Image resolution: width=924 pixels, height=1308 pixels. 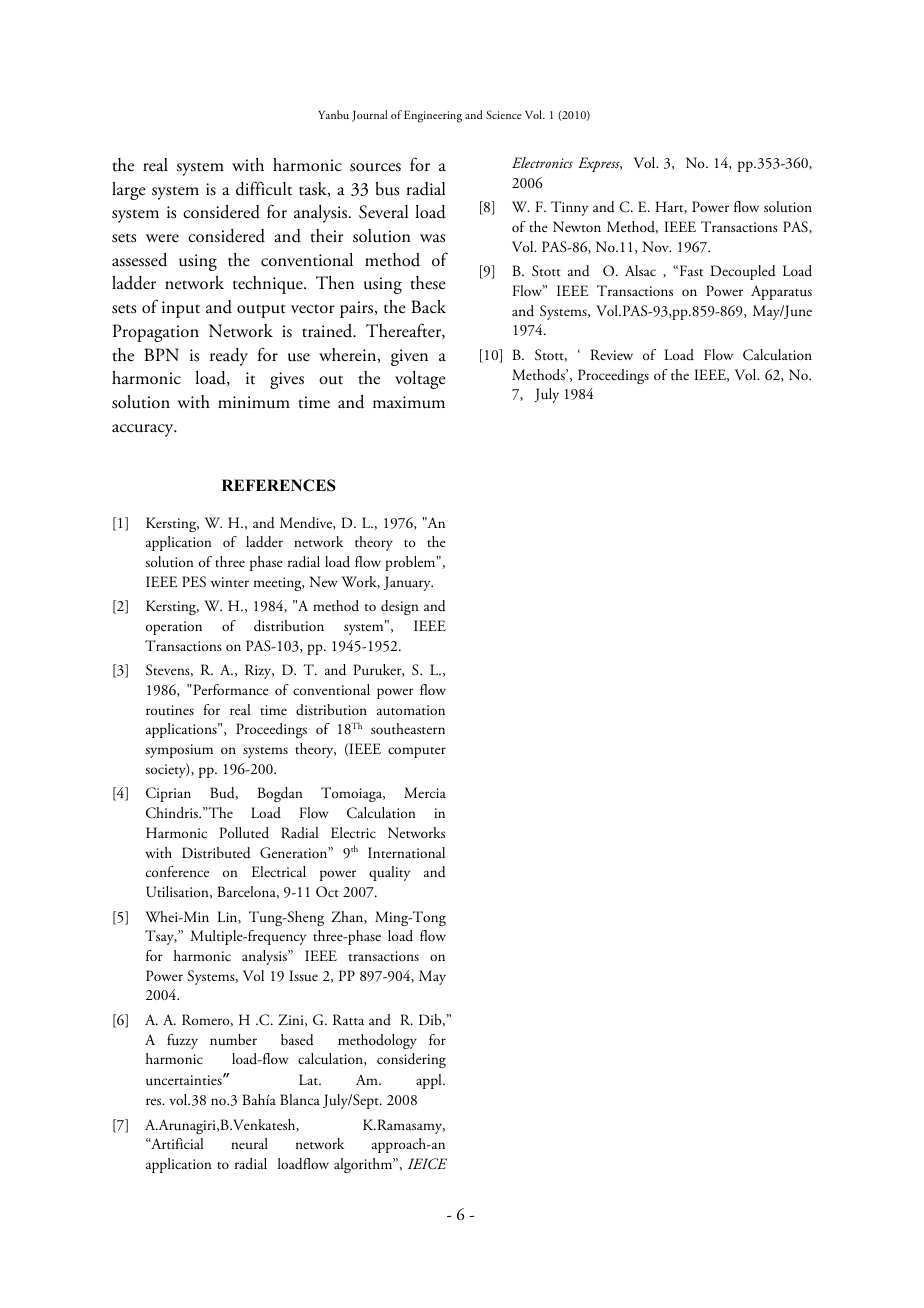 I want to click on Engineering, so click(x=433, y=117).
